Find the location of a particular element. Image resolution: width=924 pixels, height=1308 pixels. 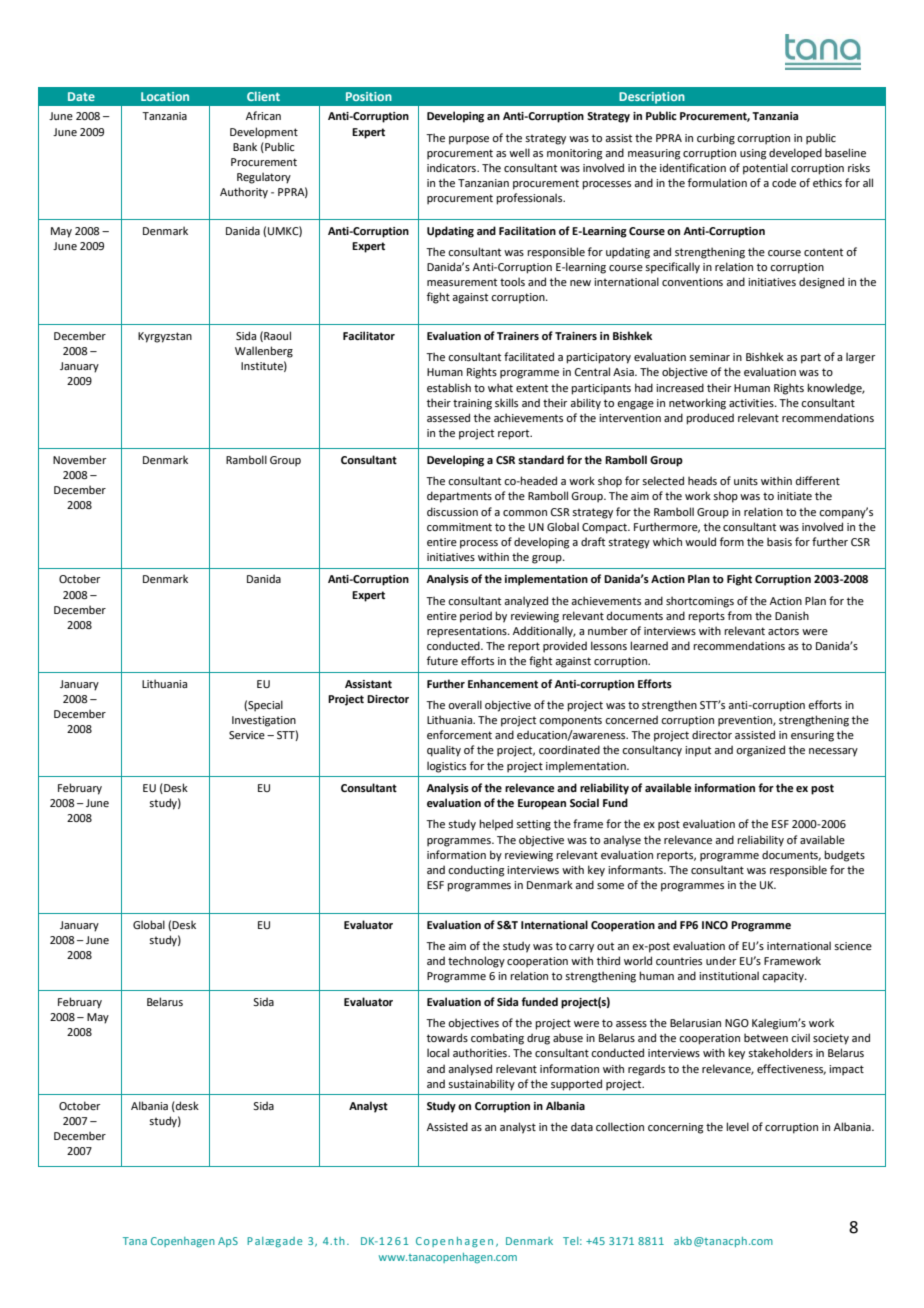

conducting is located at coordinates (476, 871).
